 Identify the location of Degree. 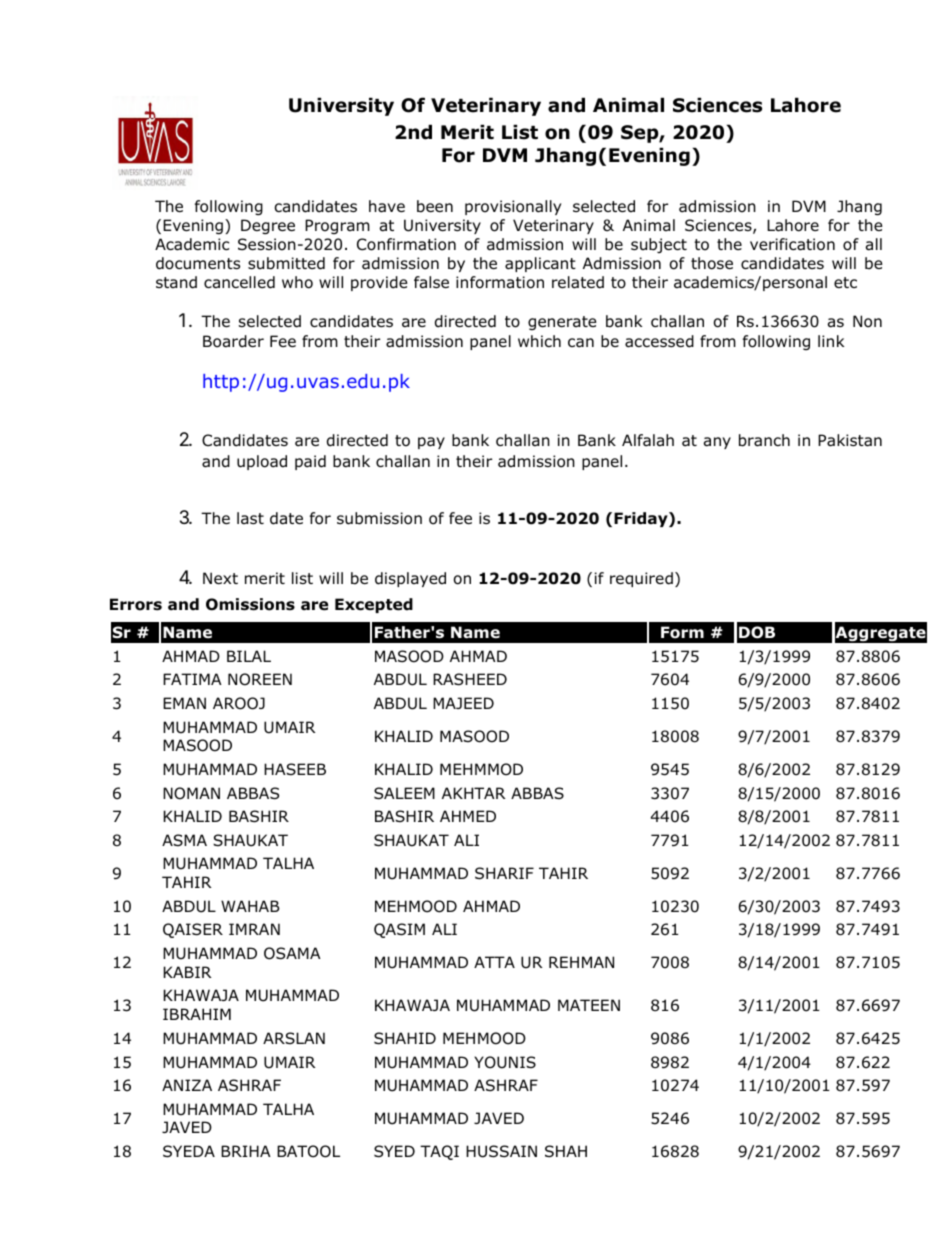
(268, 226).
